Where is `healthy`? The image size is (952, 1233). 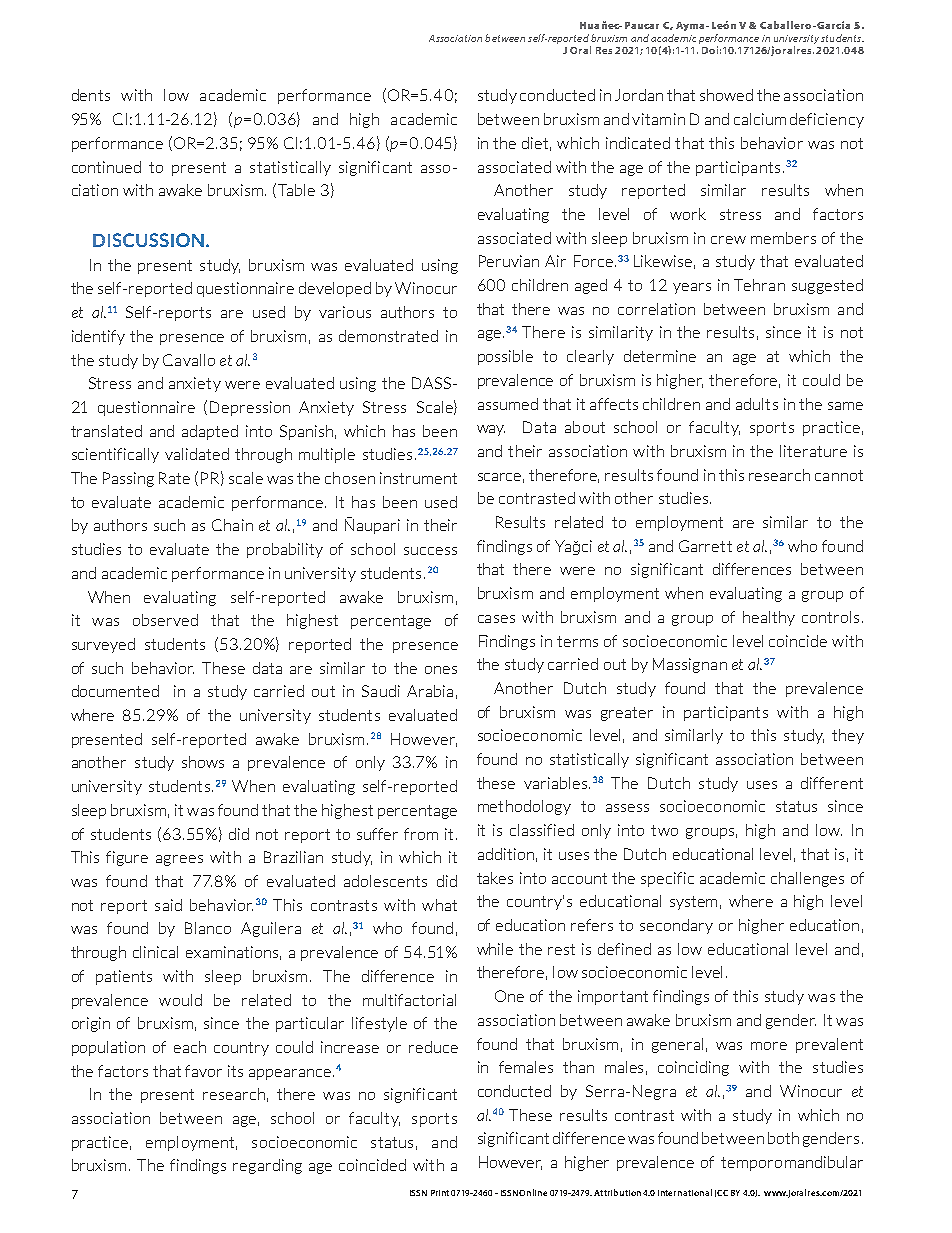
healthy is located at coordinates (769, 618).
